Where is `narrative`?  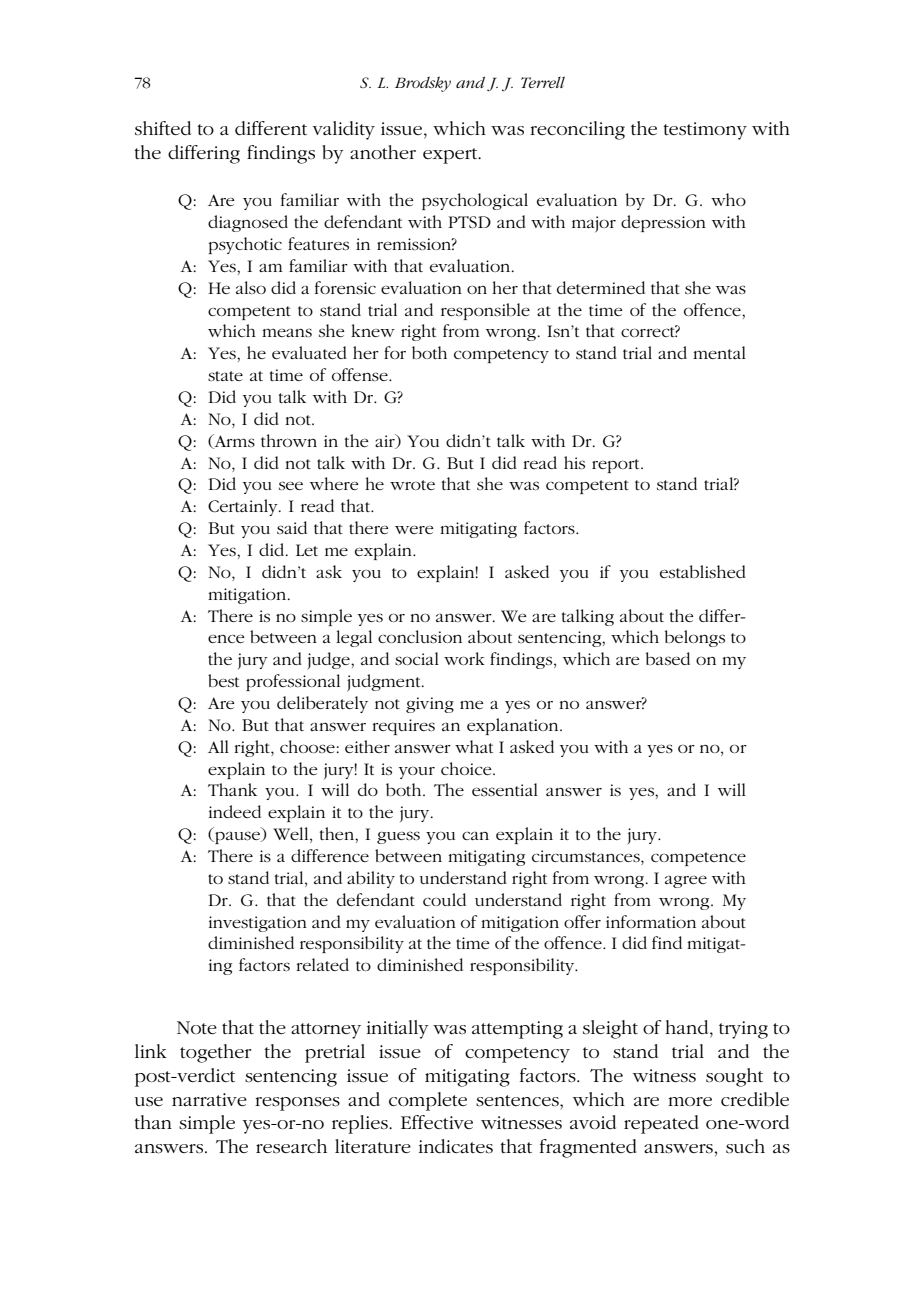
narrative is located at coordinates (209, 1099).
